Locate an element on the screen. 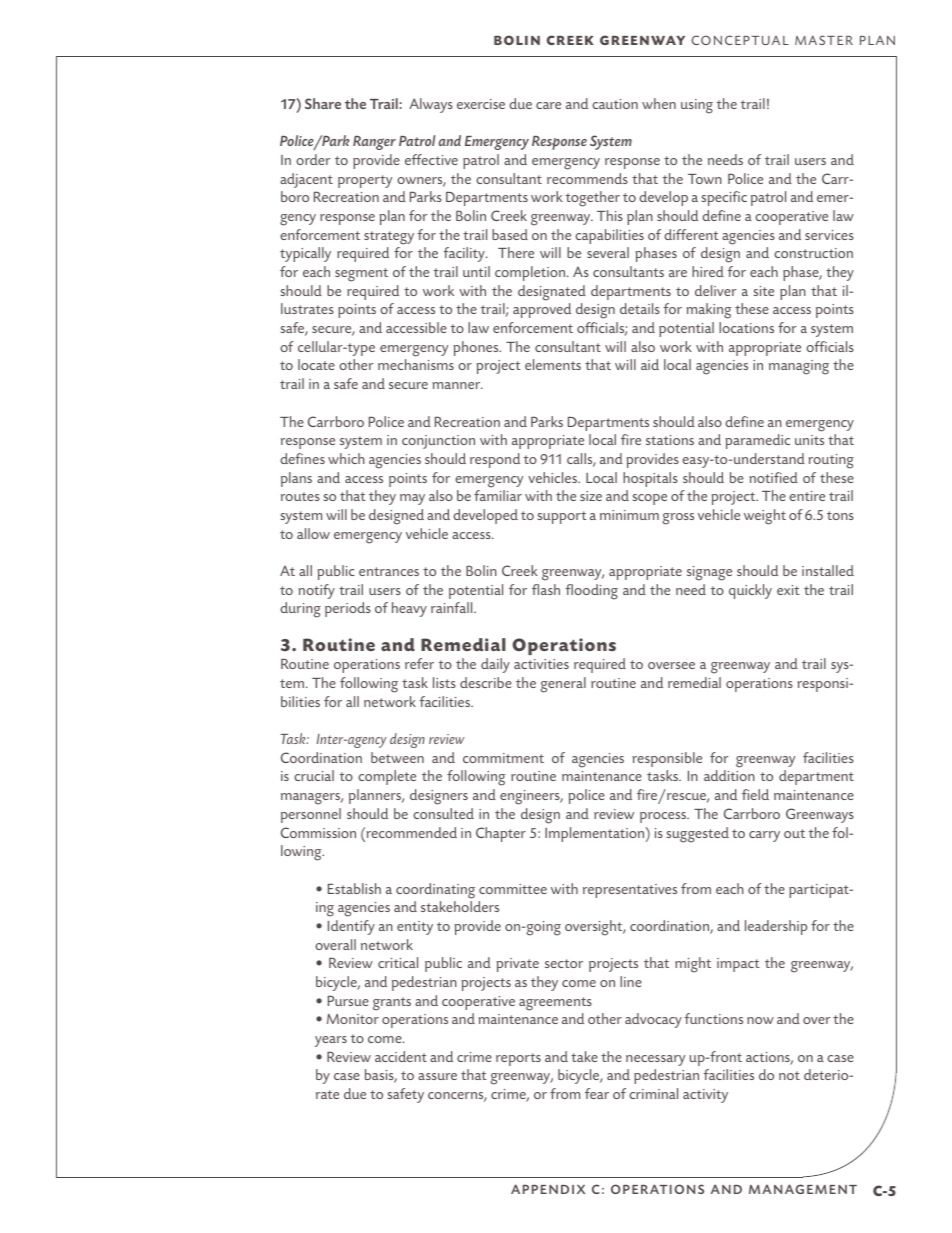 The width and height of the screenshot is (952, 1233). field is located at coordinates (755, 794).
